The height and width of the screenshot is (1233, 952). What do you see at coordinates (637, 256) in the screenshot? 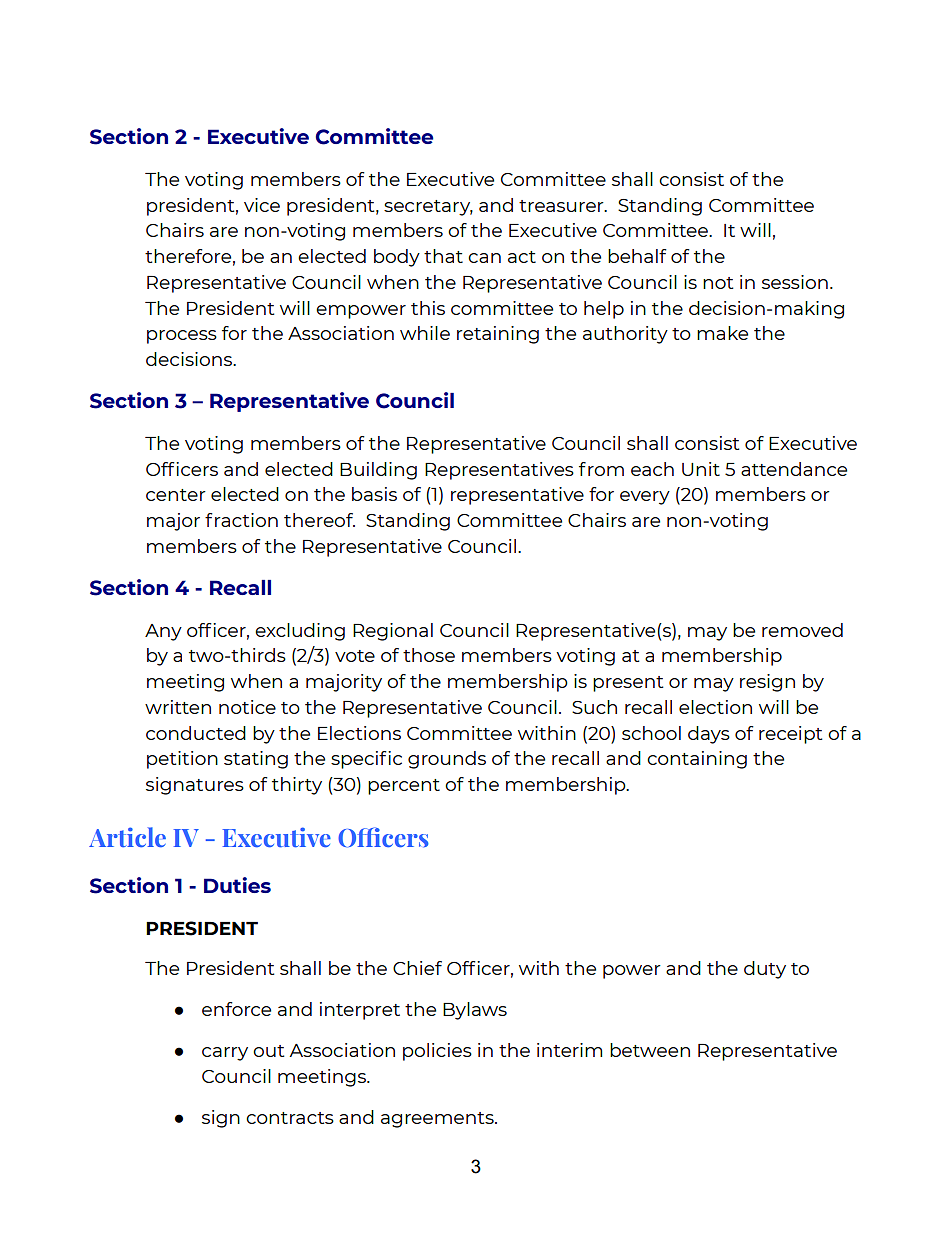
I see `behalf` at bounding box center [637, 256].
